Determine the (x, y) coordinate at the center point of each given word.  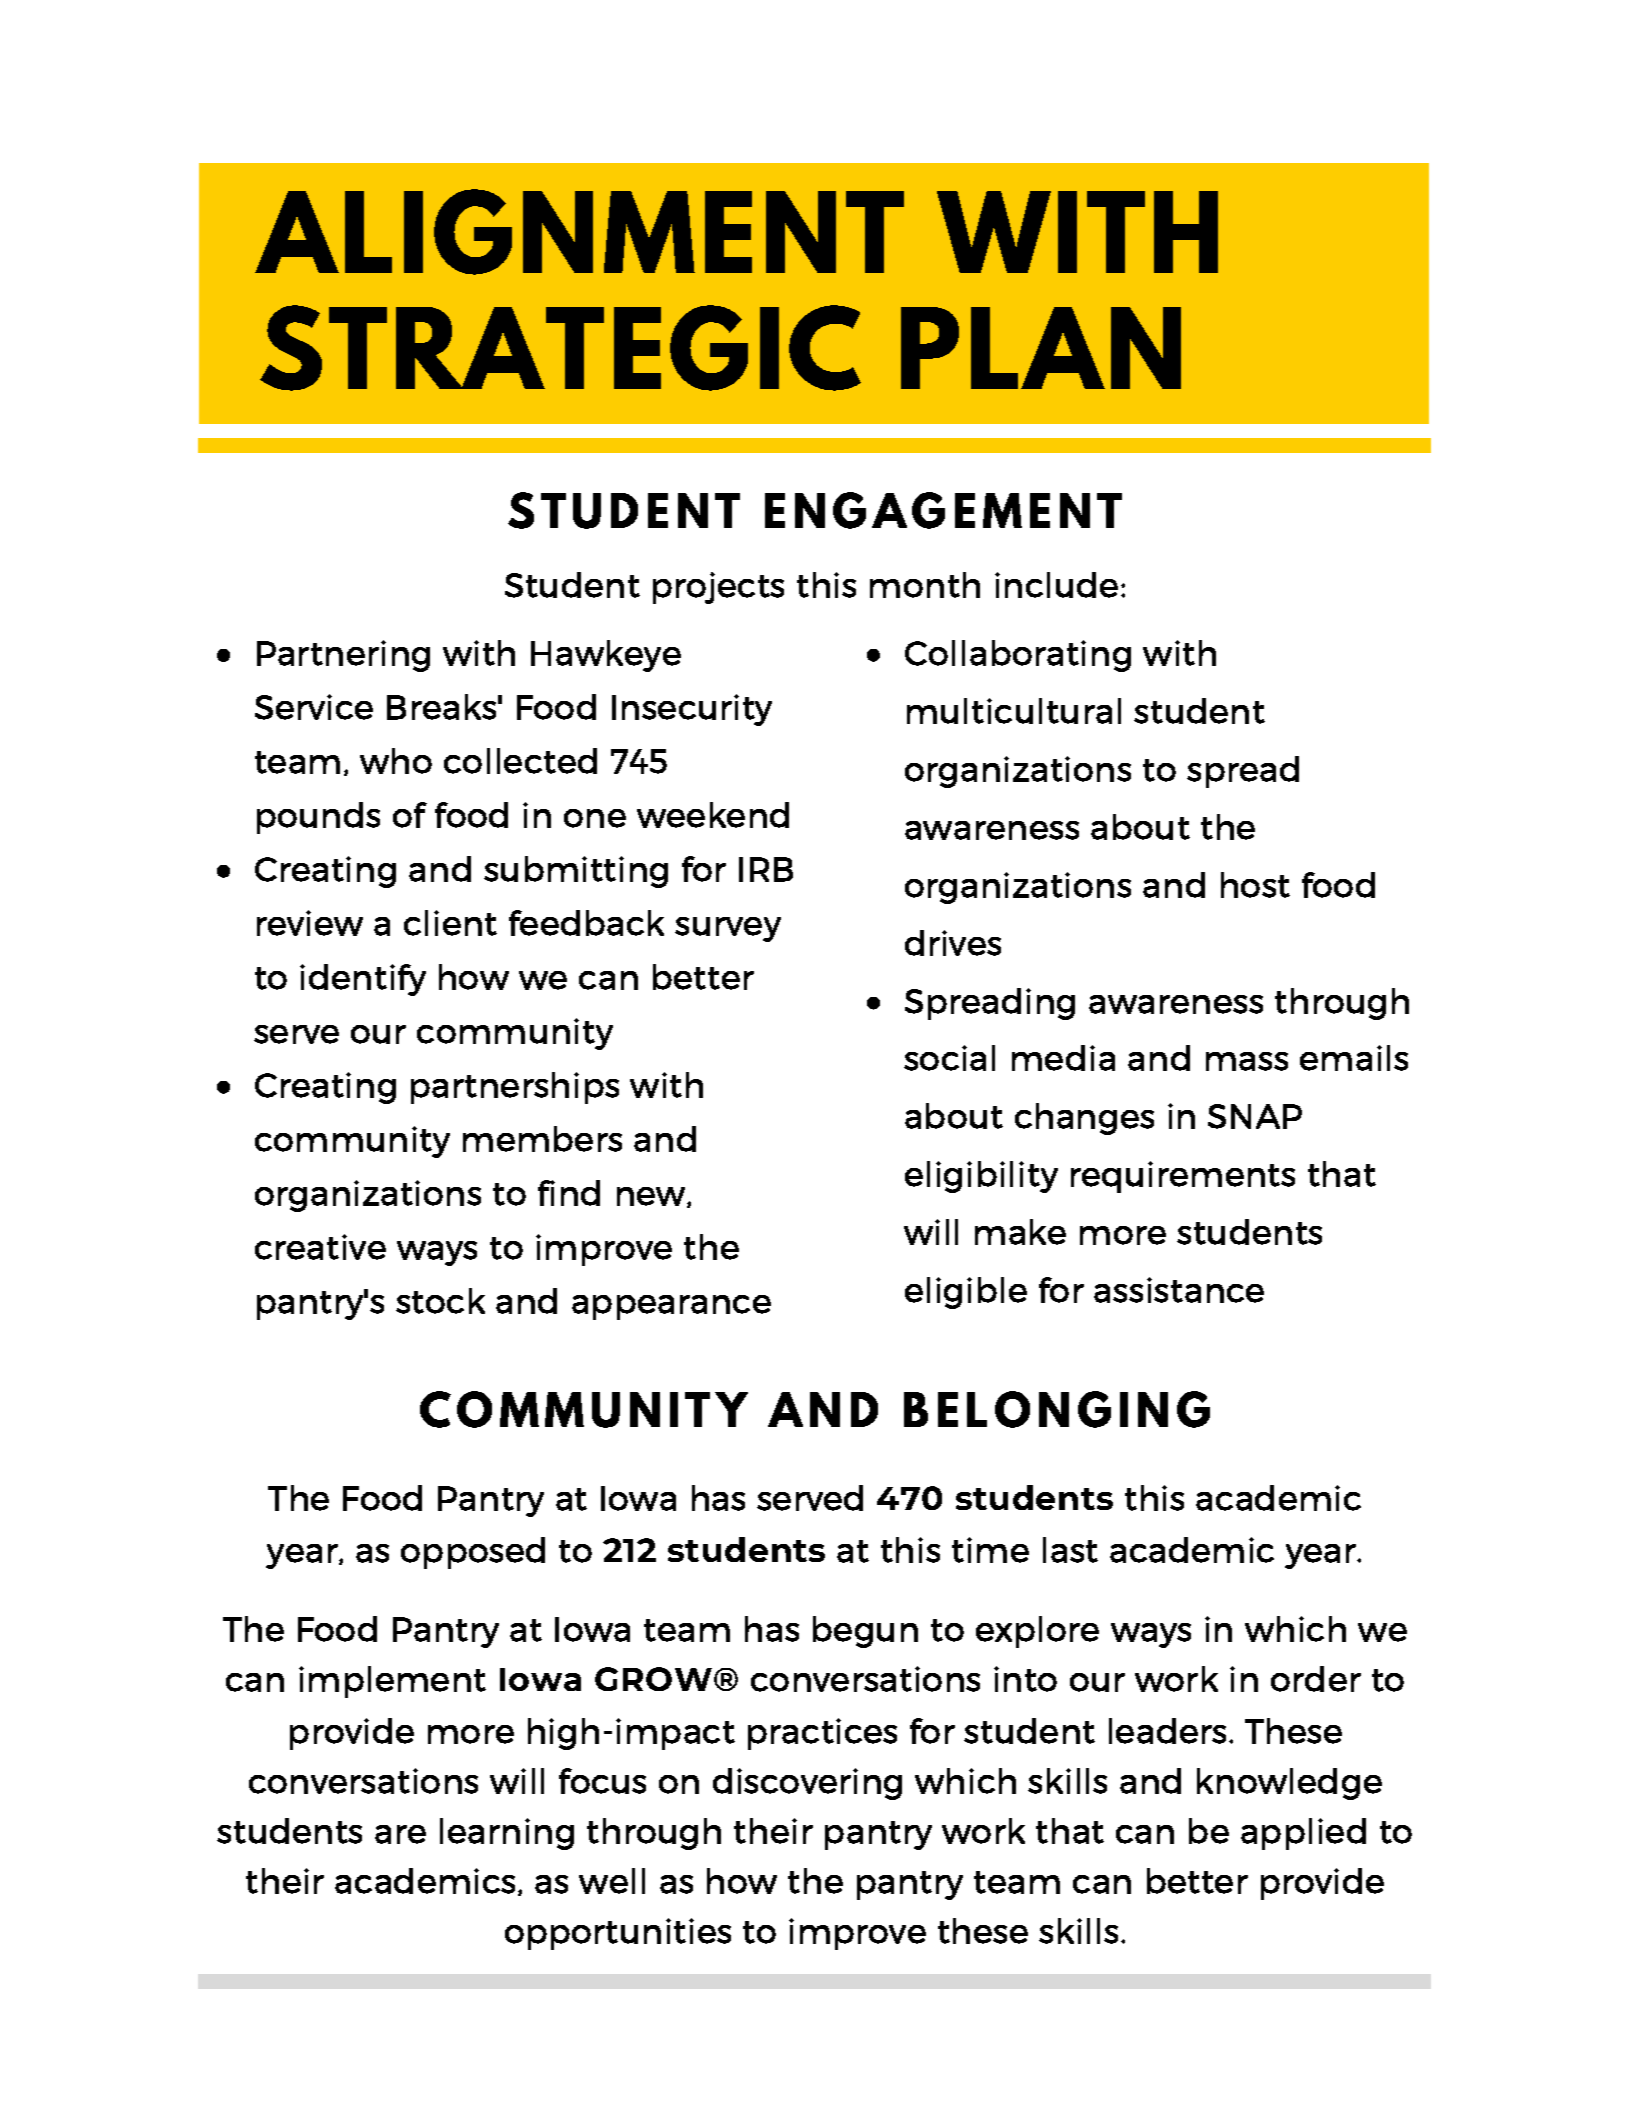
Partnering (343, 656)
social (949, 1058)
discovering (807, 1784)
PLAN (1041, 348)
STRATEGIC (560, 348)
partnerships (515, 1088)
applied (1303, 1834)
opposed (473, 1553)
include (1056, 585)
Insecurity (692, 710)
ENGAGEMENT (943, 510)
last (1070, 1550)
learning (507, 1834)
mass (1247, 1061)
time (990, 1550)
